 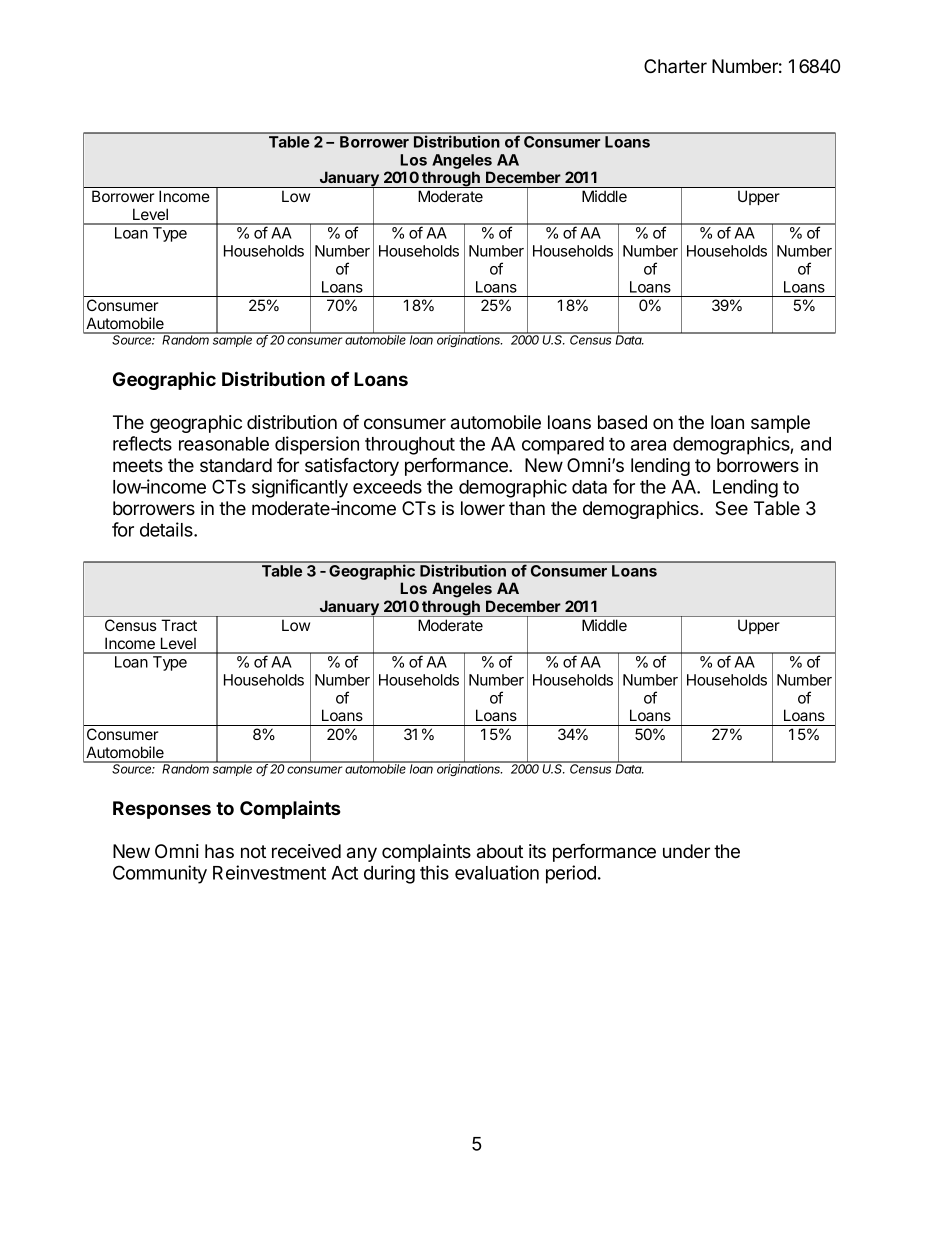 I want to click on based, so click(x=622, y=422).
